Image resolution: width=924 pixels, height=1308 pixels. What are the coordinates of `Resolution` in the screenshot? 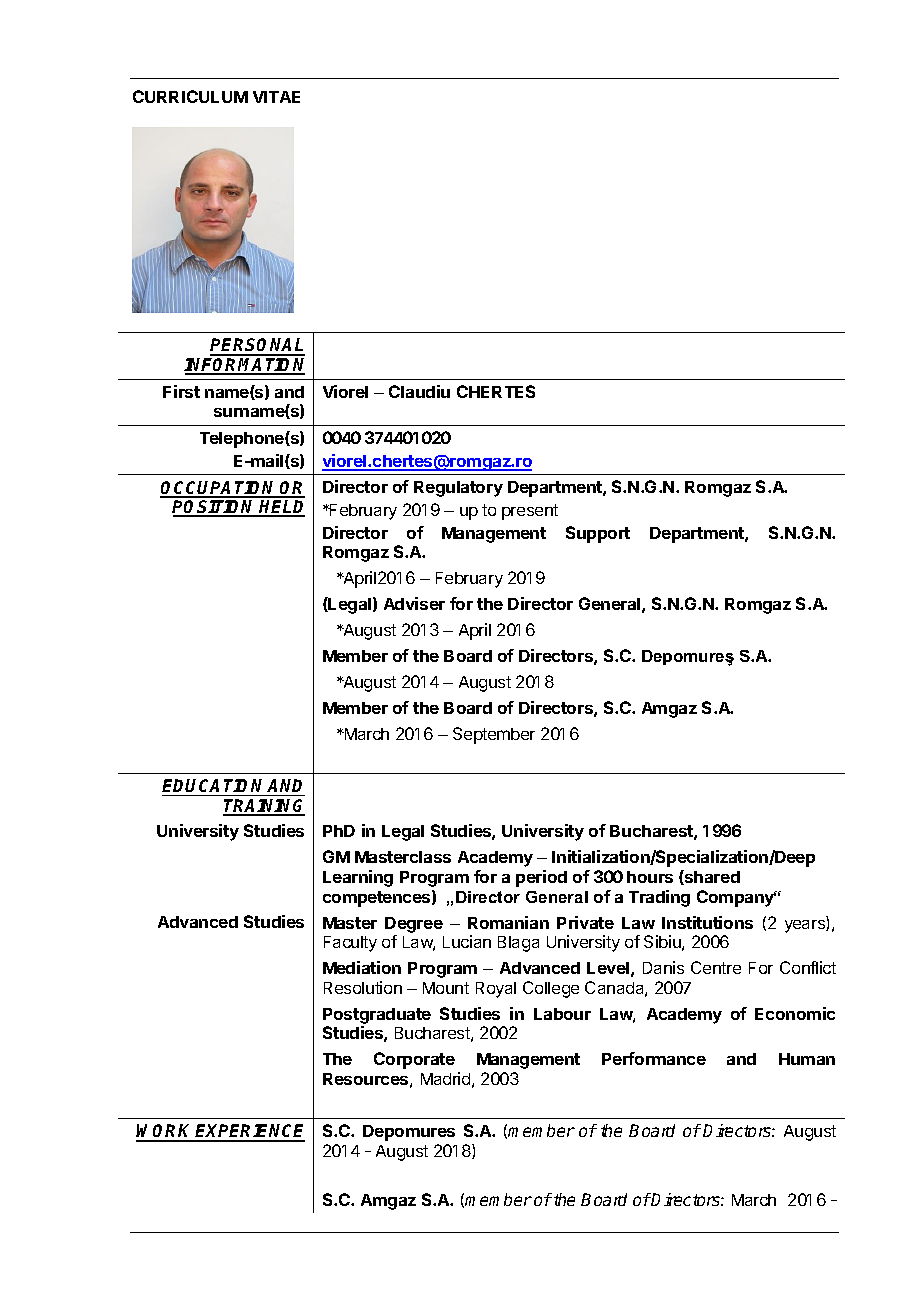 It's located at (363, 987).
